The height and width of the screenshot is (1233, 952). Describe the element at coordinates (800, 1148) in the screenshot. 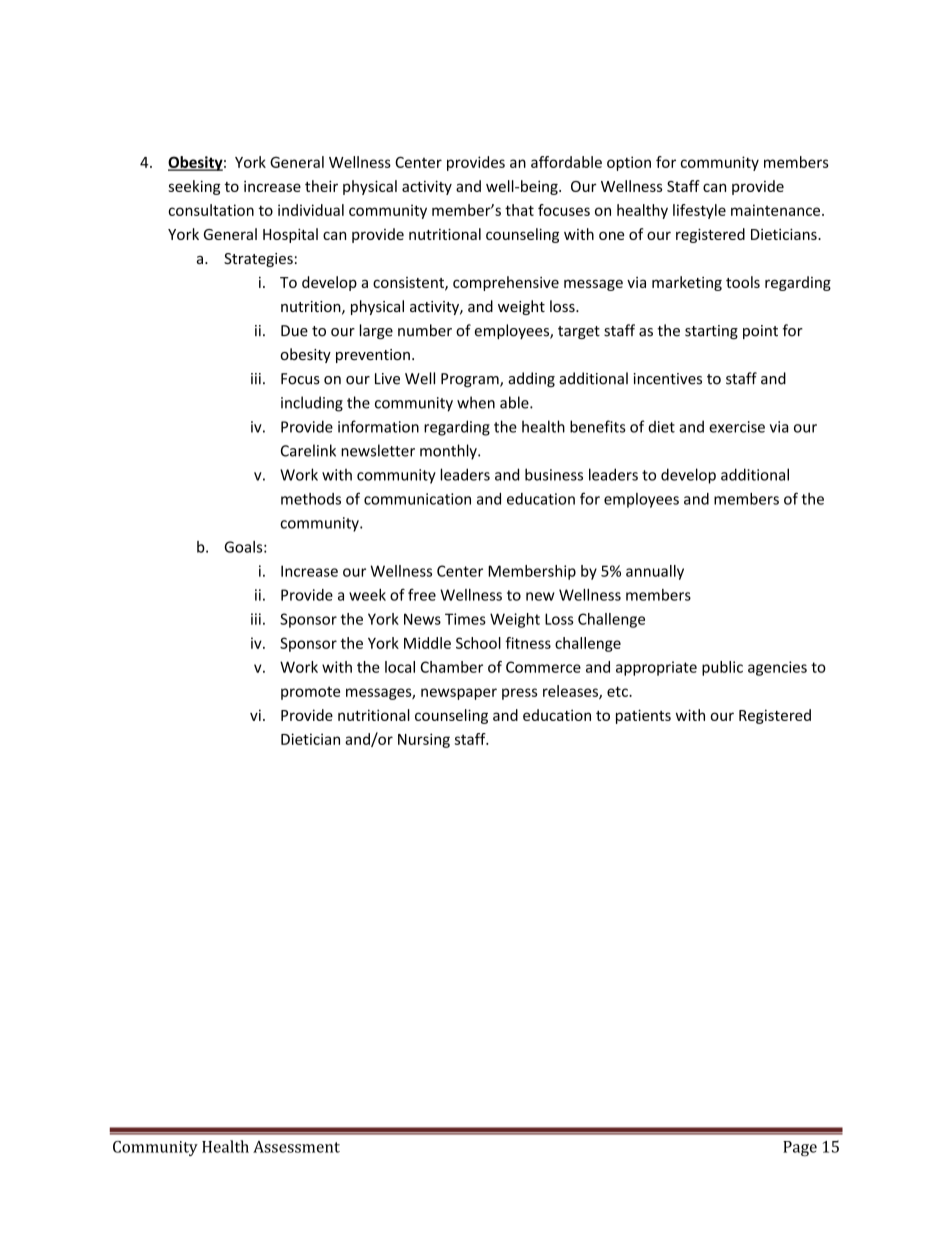

I see `Page` at that location.
